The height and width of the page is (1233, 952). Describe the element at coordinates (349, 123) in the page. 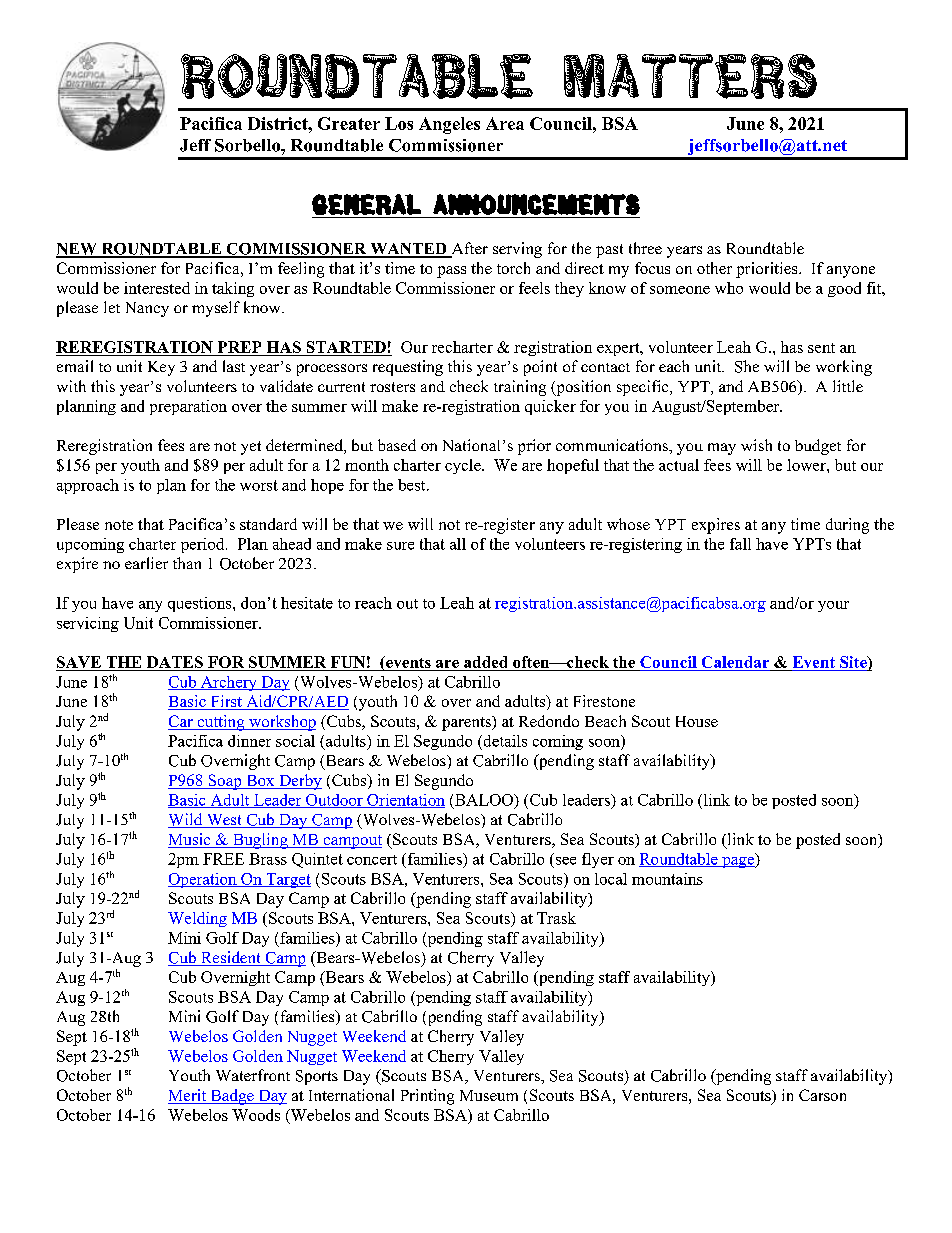

I see `Greater` at that location.
